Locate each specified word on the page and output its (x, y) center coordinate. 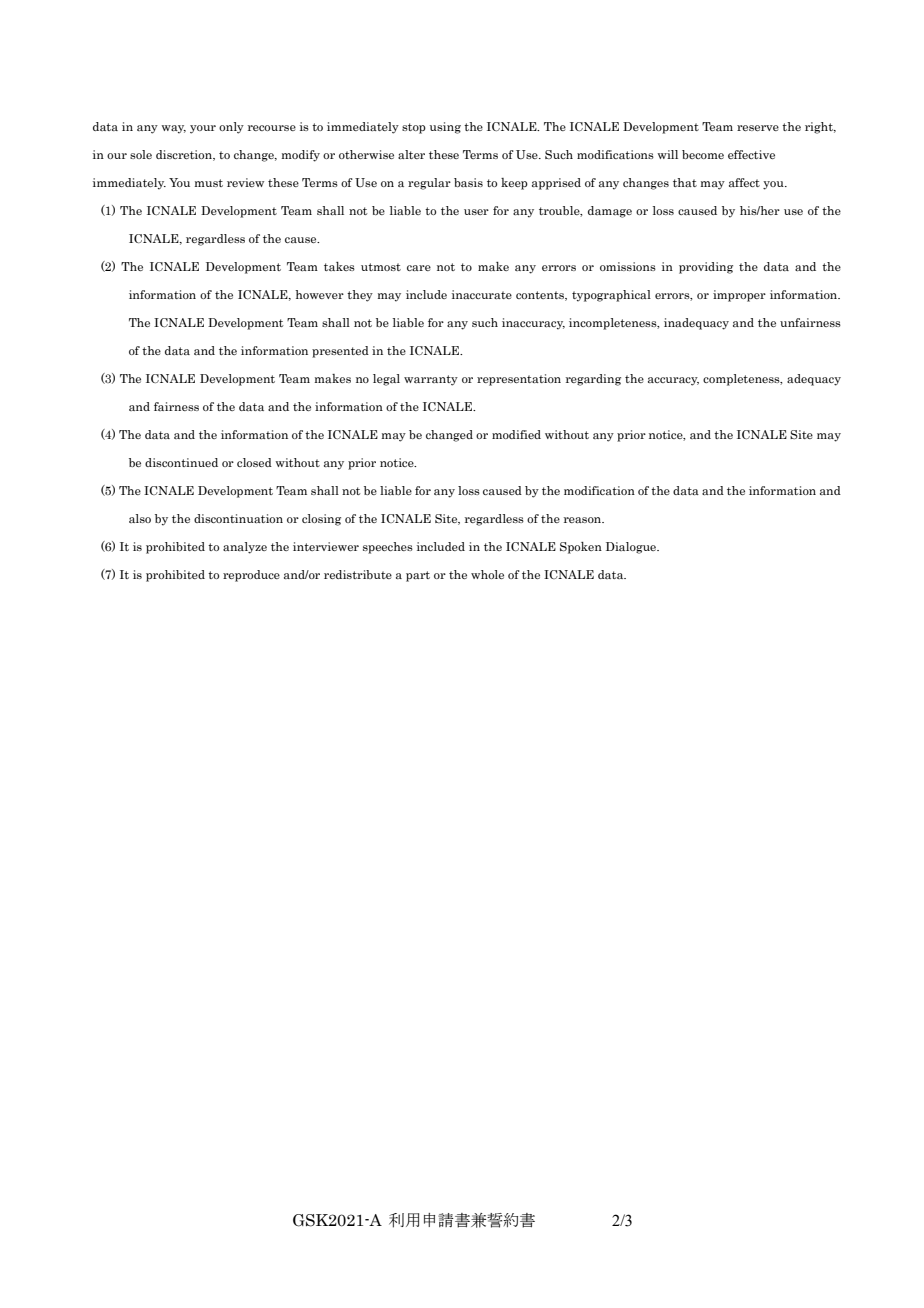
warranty (431, 380)
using (445, 128)
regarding (593, 380)
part (418, 576)
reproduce (251, 576)
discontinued (181, 462)
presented (340, 352)
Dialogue (632, 548)
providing (706, 268)
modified (516, 434)
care (419, 268)
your (203, 129)
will (667, 154)
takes (339, 266)
